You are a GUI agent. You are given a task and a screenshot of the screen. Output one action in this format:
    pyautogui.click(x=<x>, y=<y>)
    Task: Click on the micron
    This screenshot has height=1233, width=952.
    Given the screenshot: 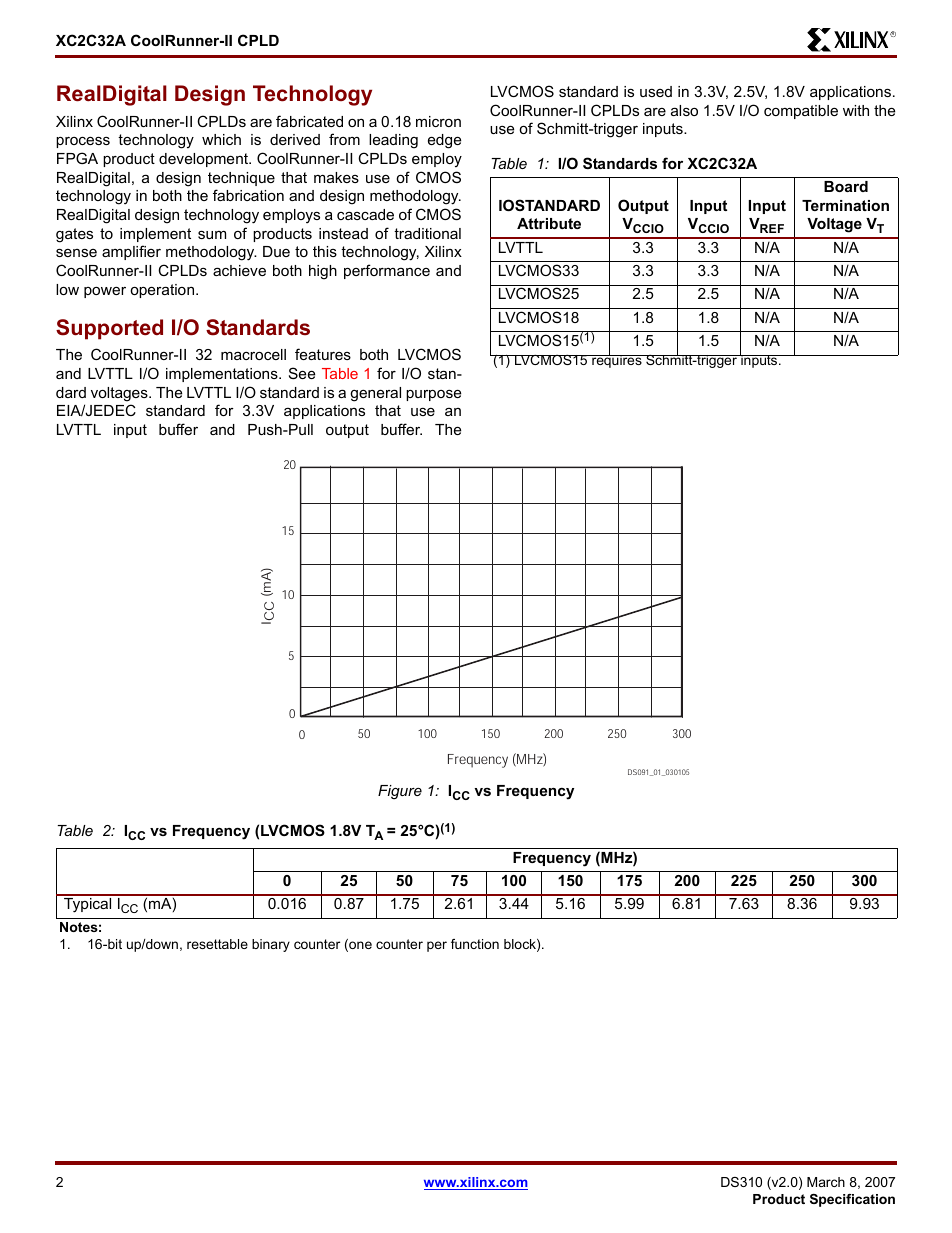 What is the action you would take?
    pyautogui.click(x=438, y=121)
